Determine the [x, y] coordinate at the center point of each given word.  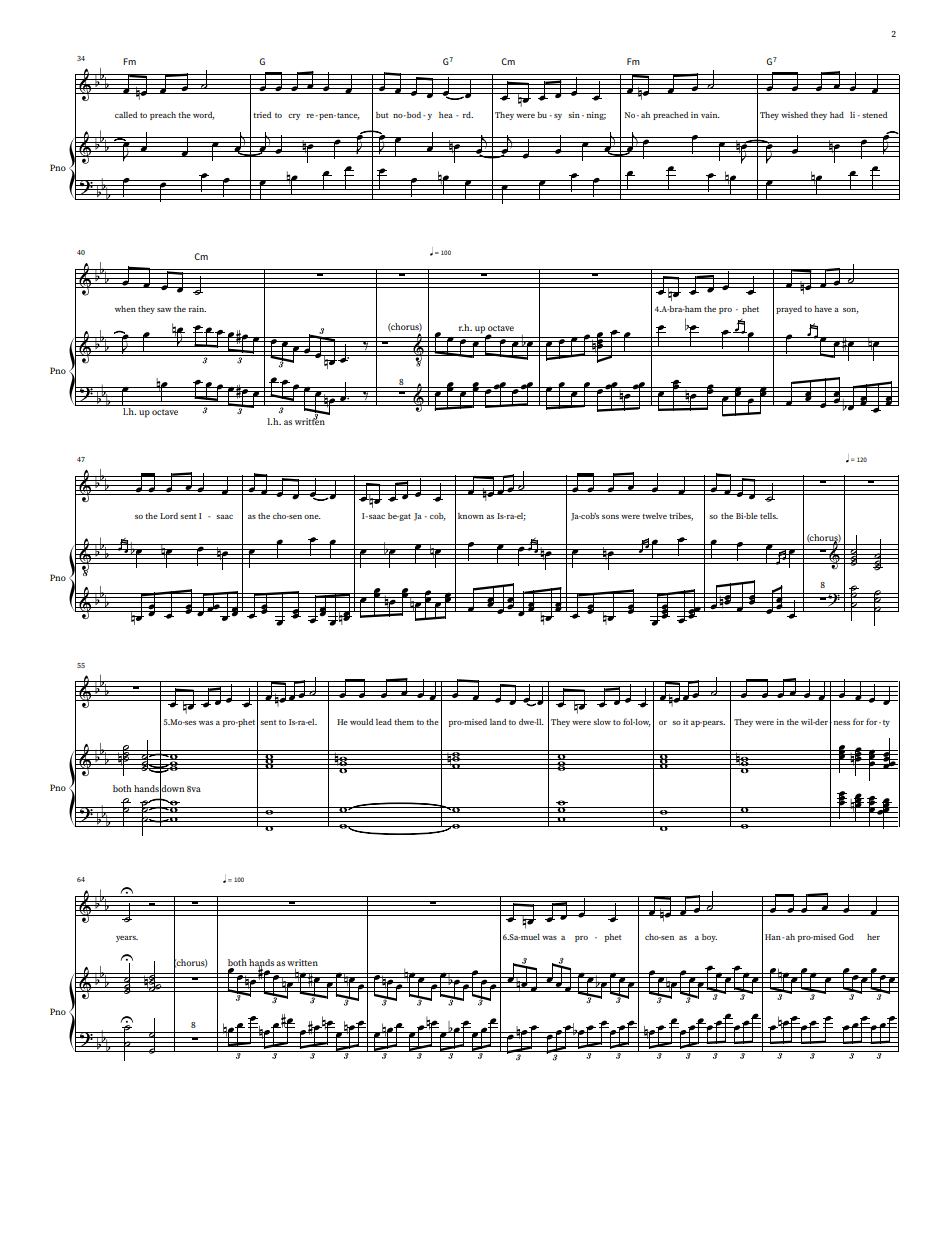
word [204, 116]
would [361, 722]
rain [197, 309]
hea [446, 115]
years [127, 939]
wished [794, 115]
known [471, 516]
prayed [789, 310]
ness [840, 723]
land [498, 722]
